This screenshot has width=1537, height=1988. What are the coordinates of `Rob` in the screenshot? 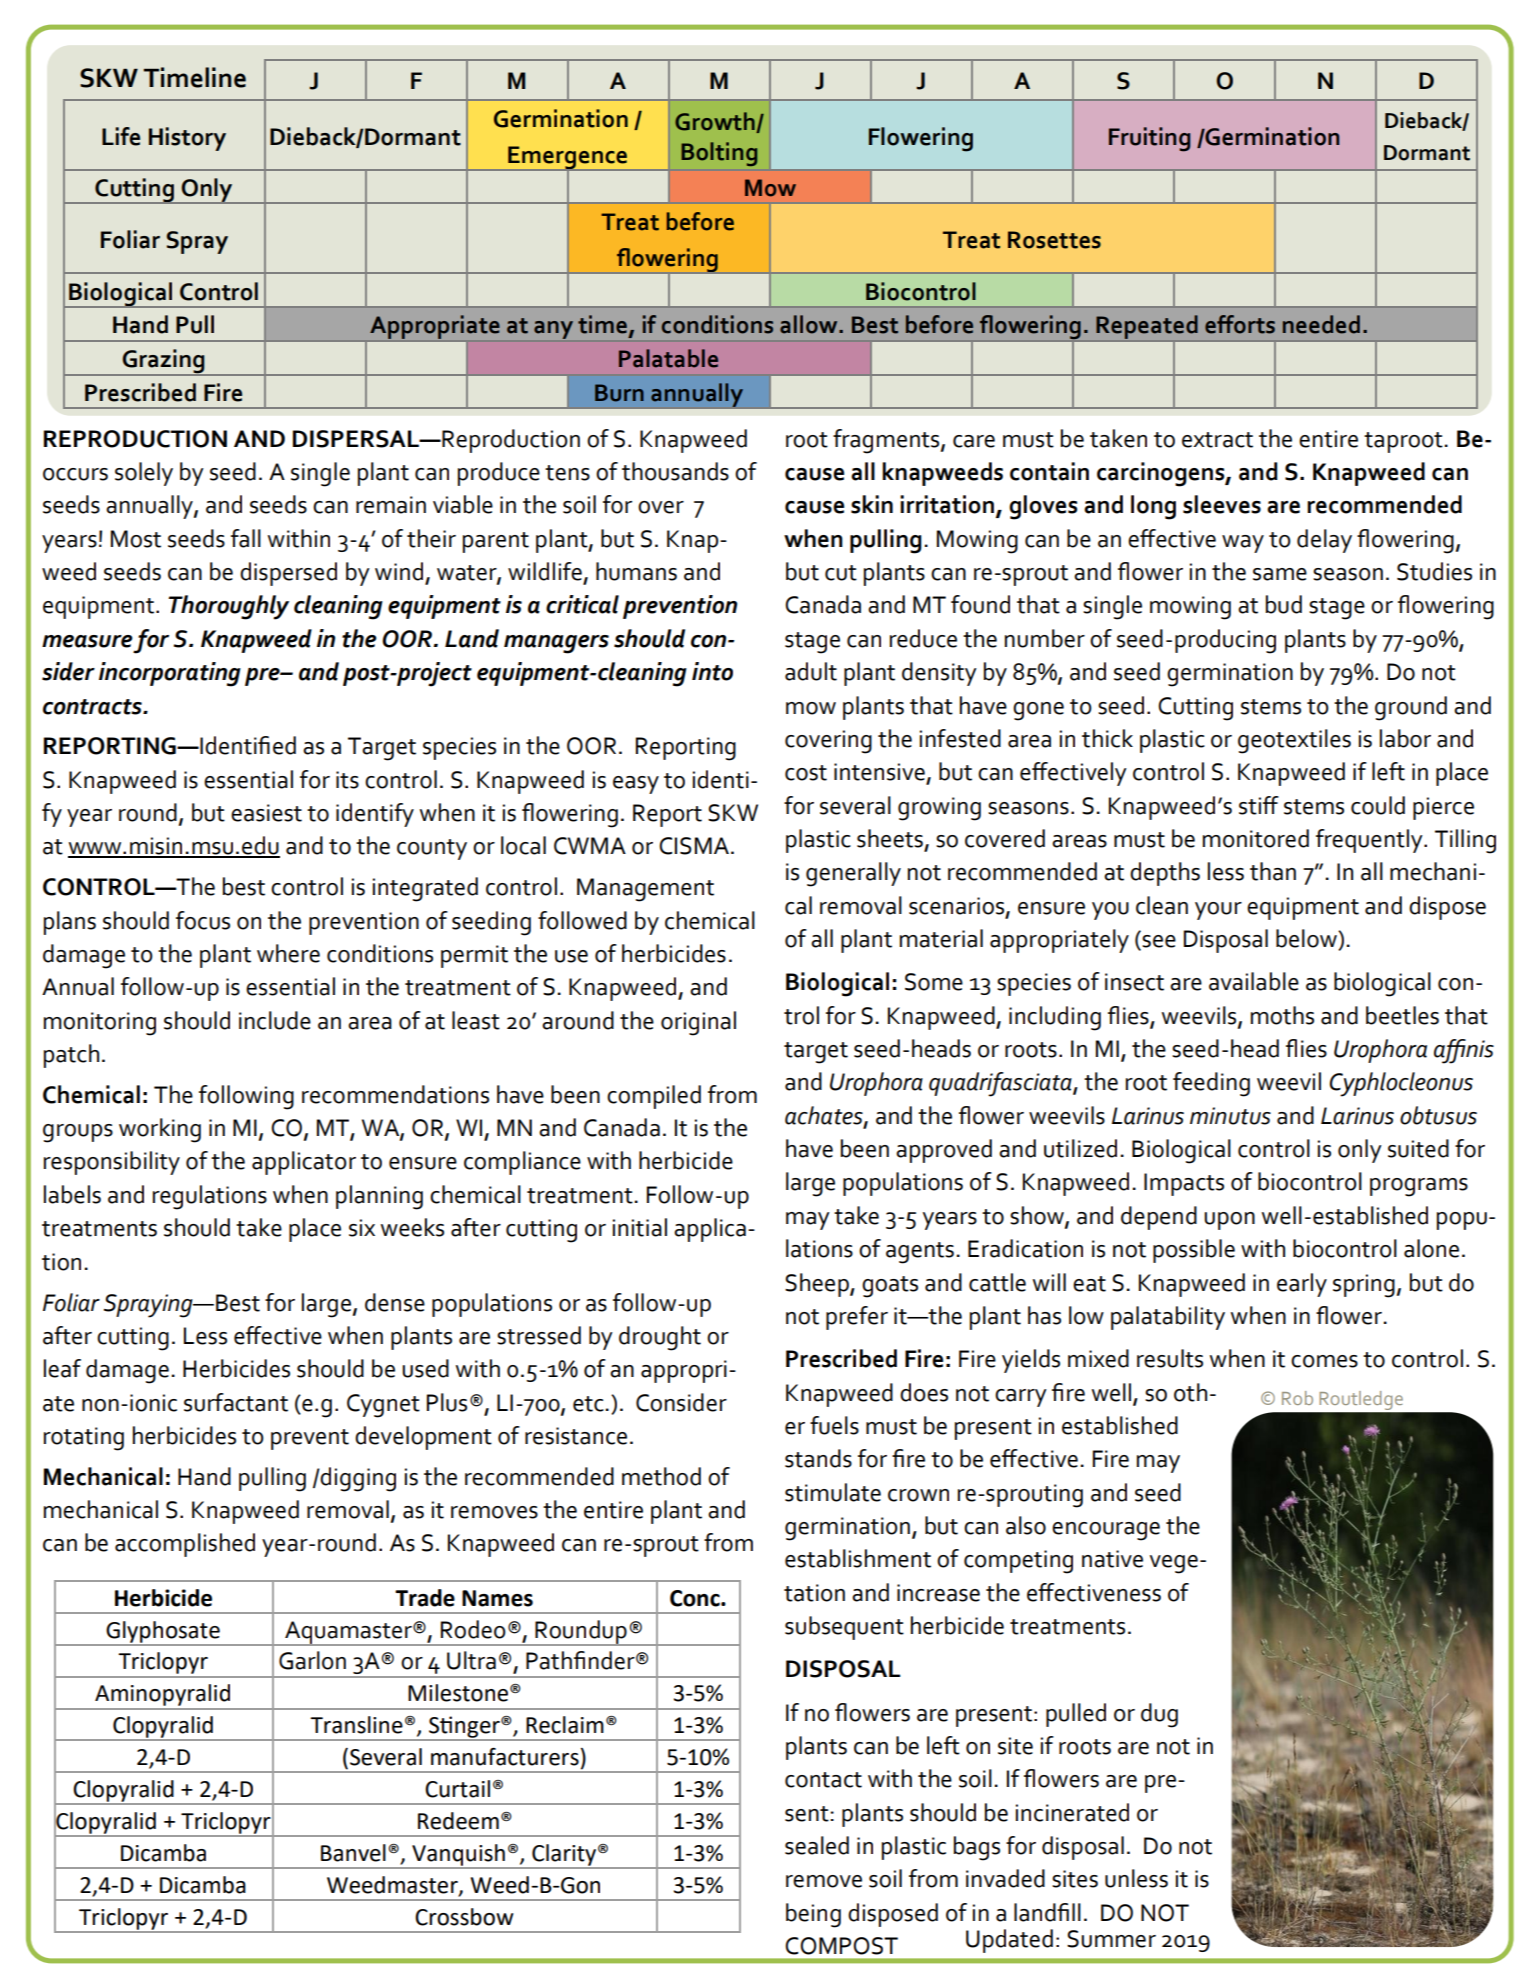 It's located at (1297, 1398).
